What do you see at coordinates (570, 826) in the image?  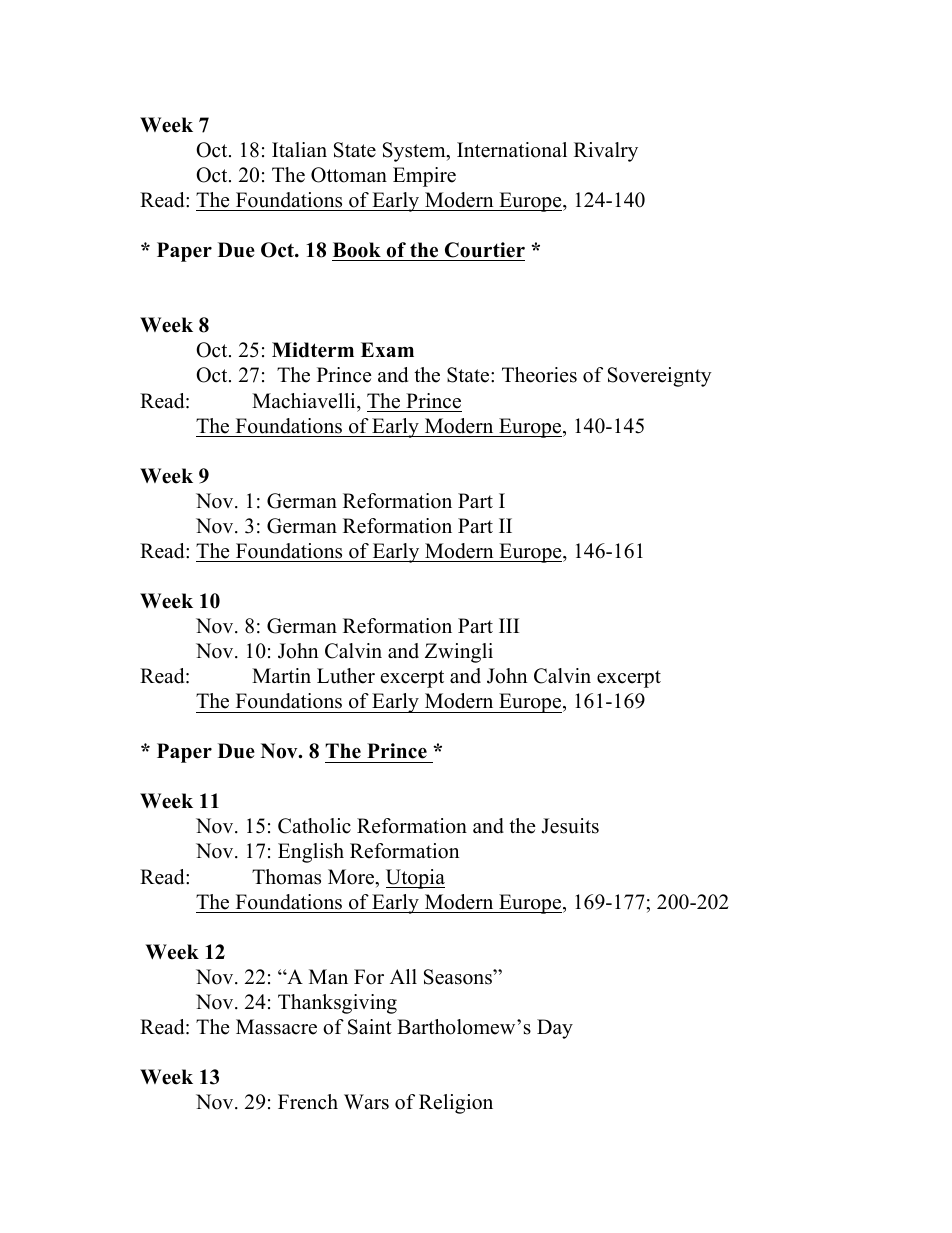 I see `Jesuits` at bounding box center [570, 826].
